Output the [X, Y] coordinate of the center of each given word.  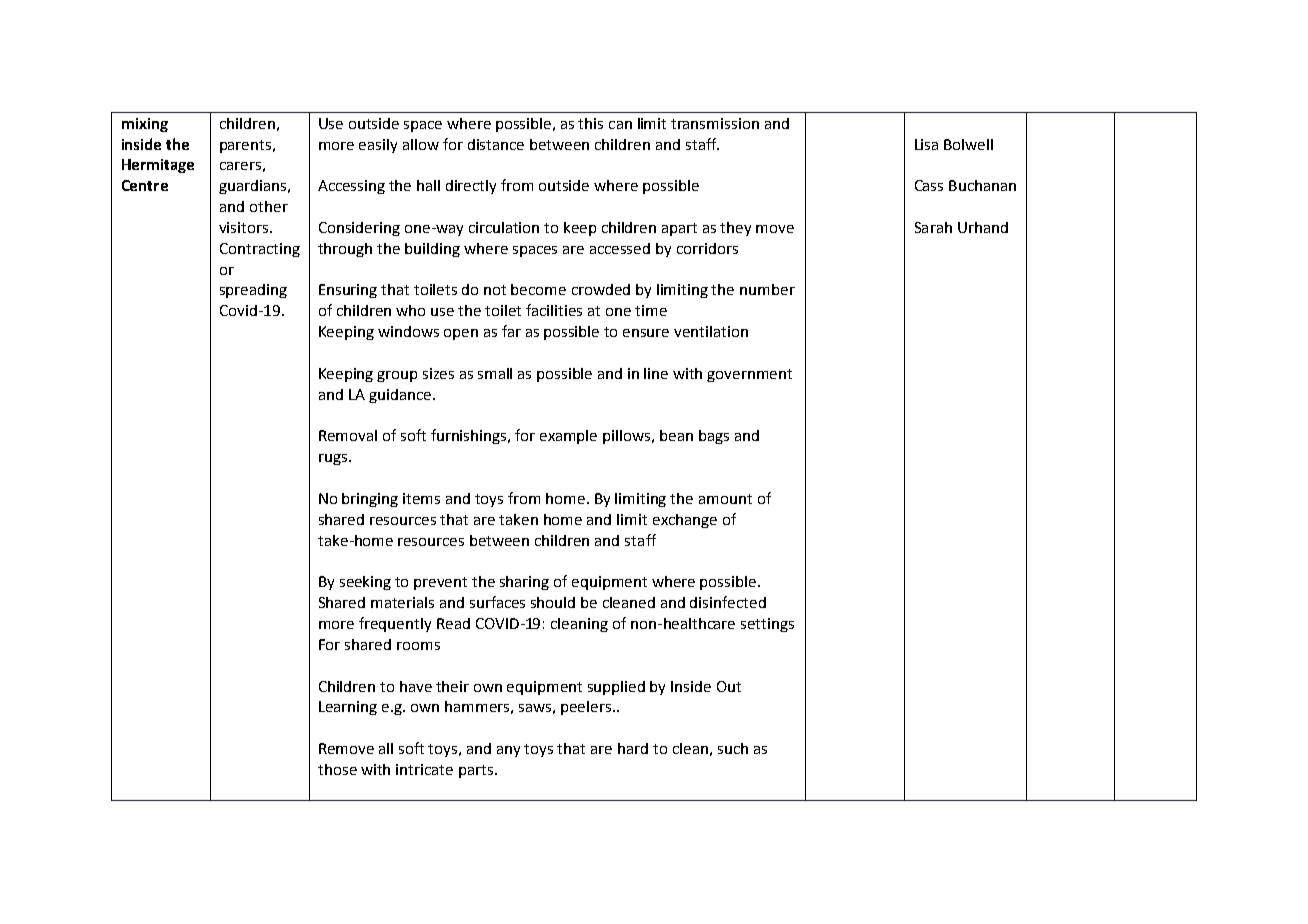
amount [725, 499]
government [749, 375]
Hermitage [158, 166]
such [733, 748]
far [511, 331]
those [337, 769]
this [590, 123]
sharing [524, 583]
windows [408, 331]
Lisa [926, 144]
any [508, 751]
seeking [365, 583]
